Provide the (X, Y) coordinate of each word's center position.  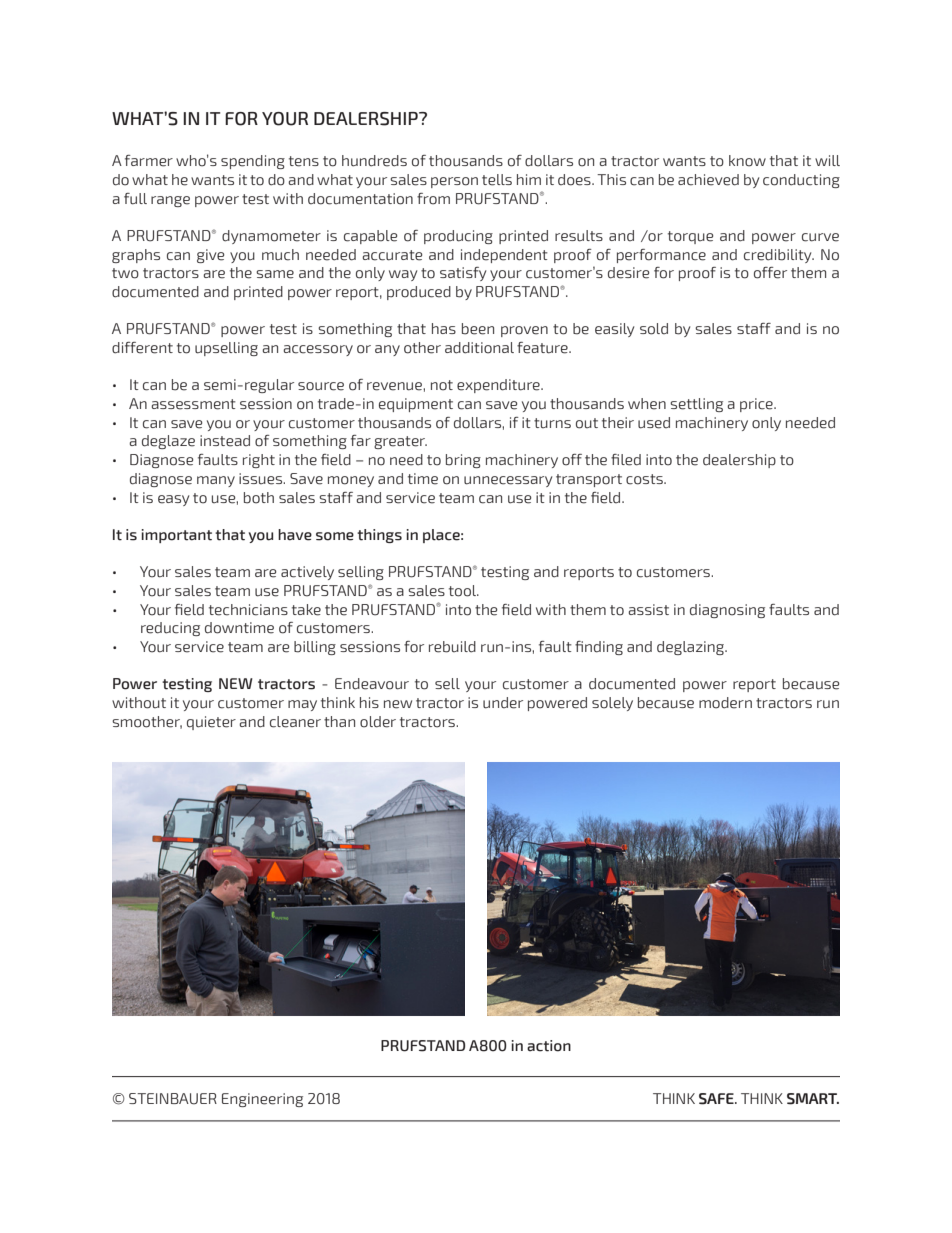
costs (645, 479)
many (216, 481)
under (503, 703)
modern (725, 703)
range (170, 201)
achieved (708, 180)
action (549, 1046)
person (454, 182)
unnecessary (508, 481)
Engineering (262, 1100)
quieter (211, 723)
